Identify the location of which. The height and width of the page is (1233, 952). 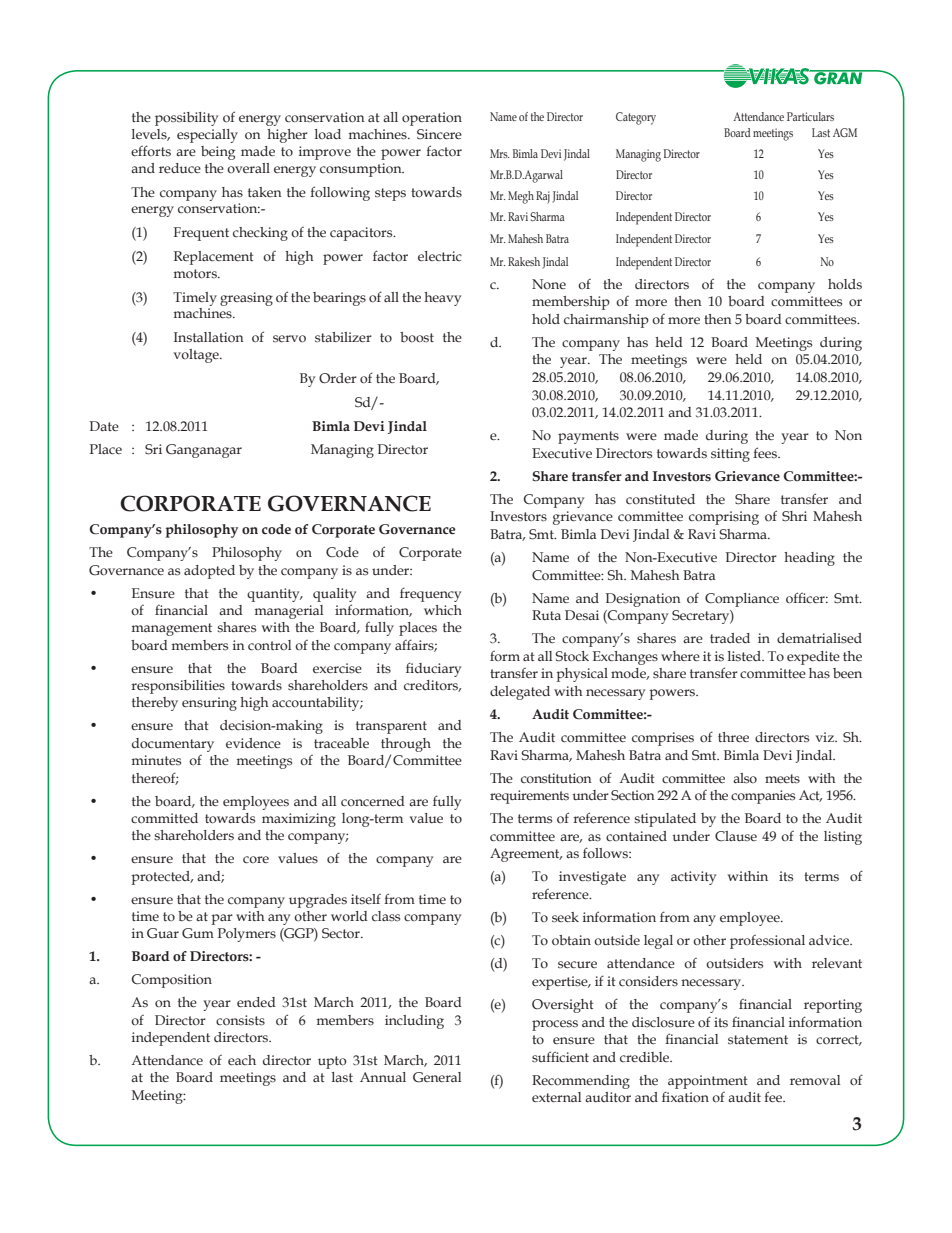
(443, 610).
